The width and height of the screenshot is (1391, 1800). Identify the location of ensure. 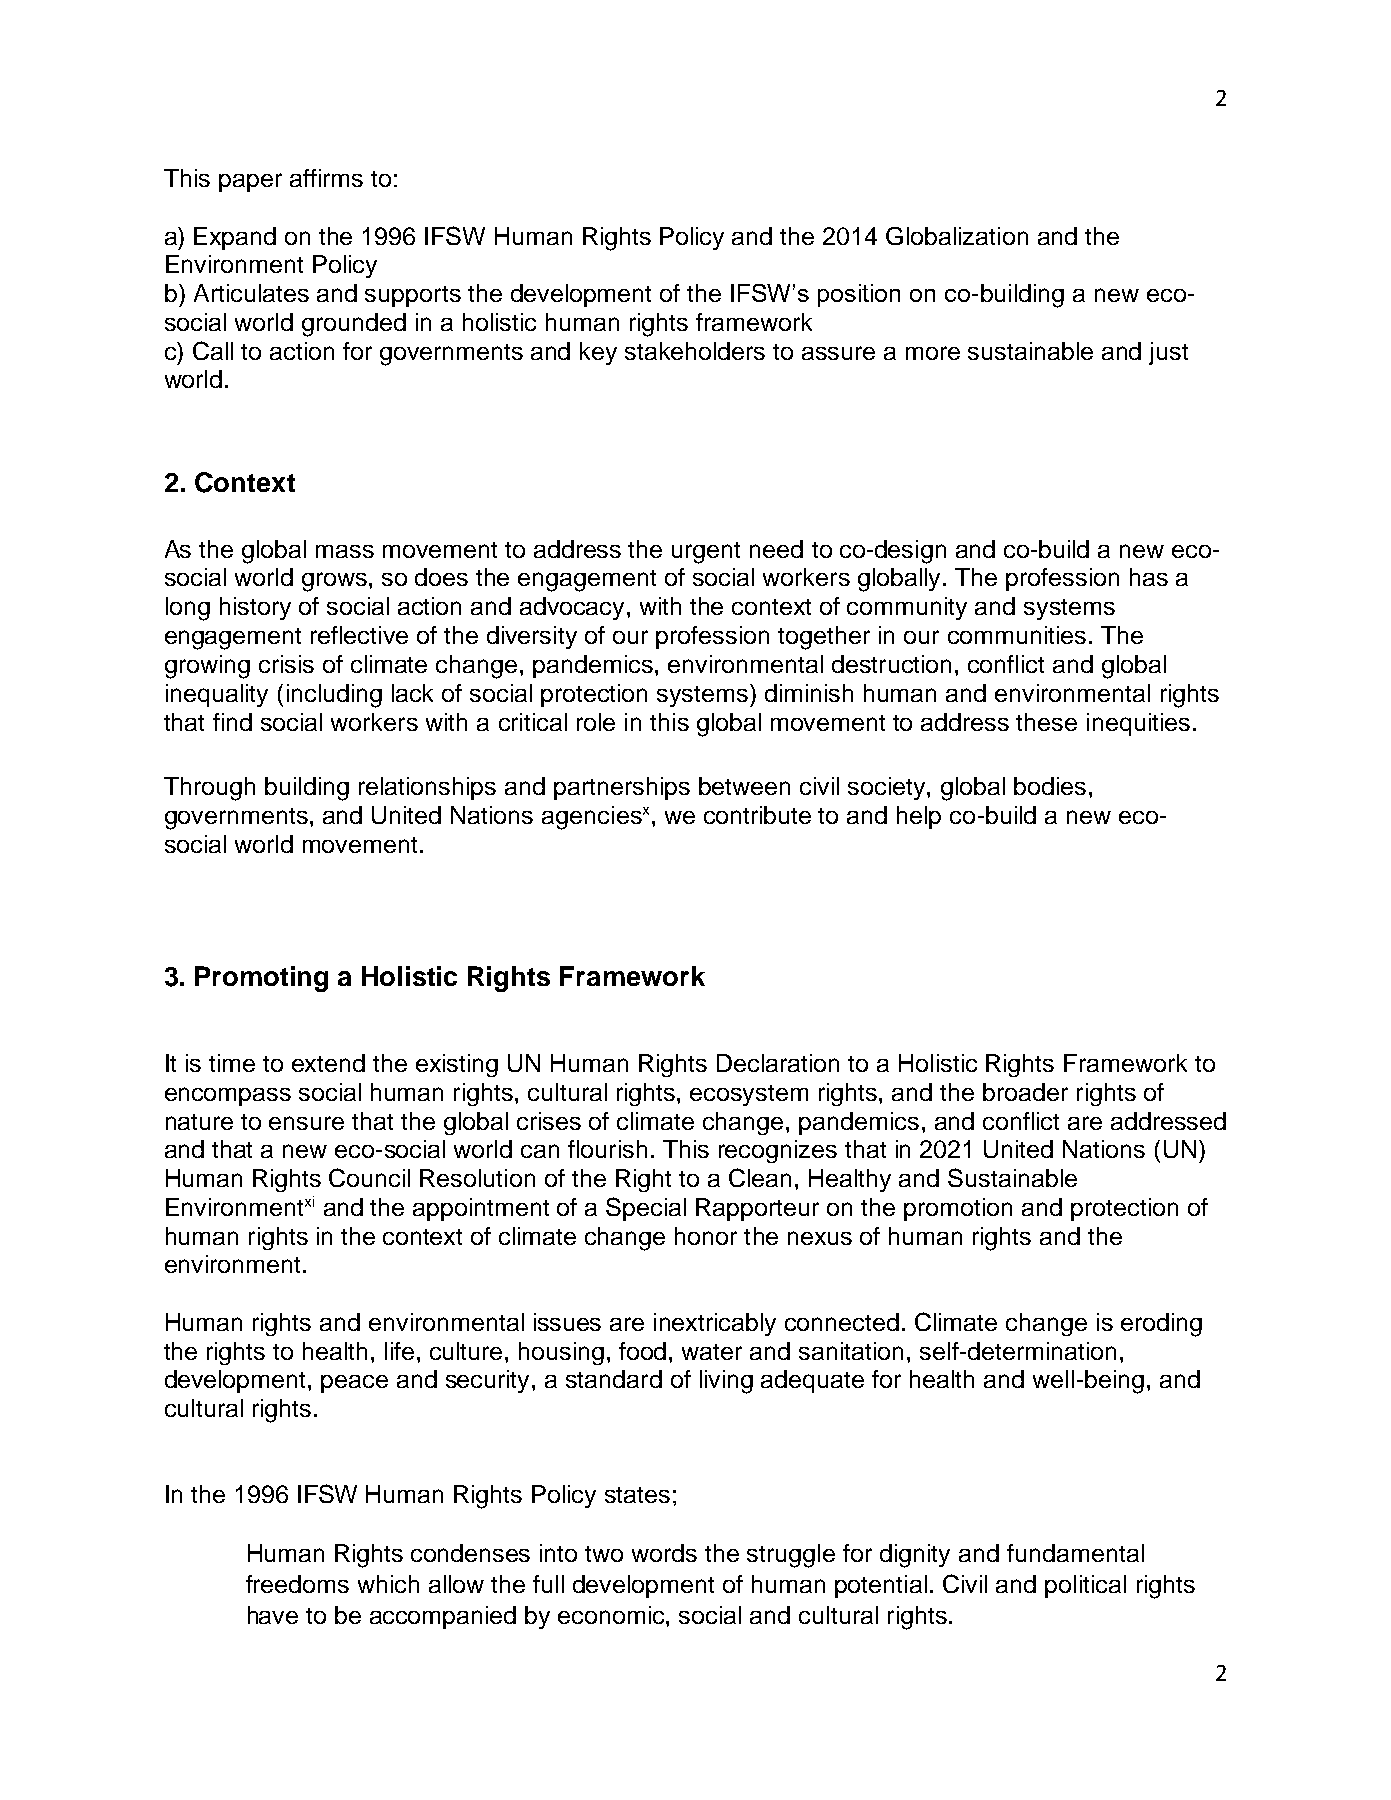
(306, 1123).
